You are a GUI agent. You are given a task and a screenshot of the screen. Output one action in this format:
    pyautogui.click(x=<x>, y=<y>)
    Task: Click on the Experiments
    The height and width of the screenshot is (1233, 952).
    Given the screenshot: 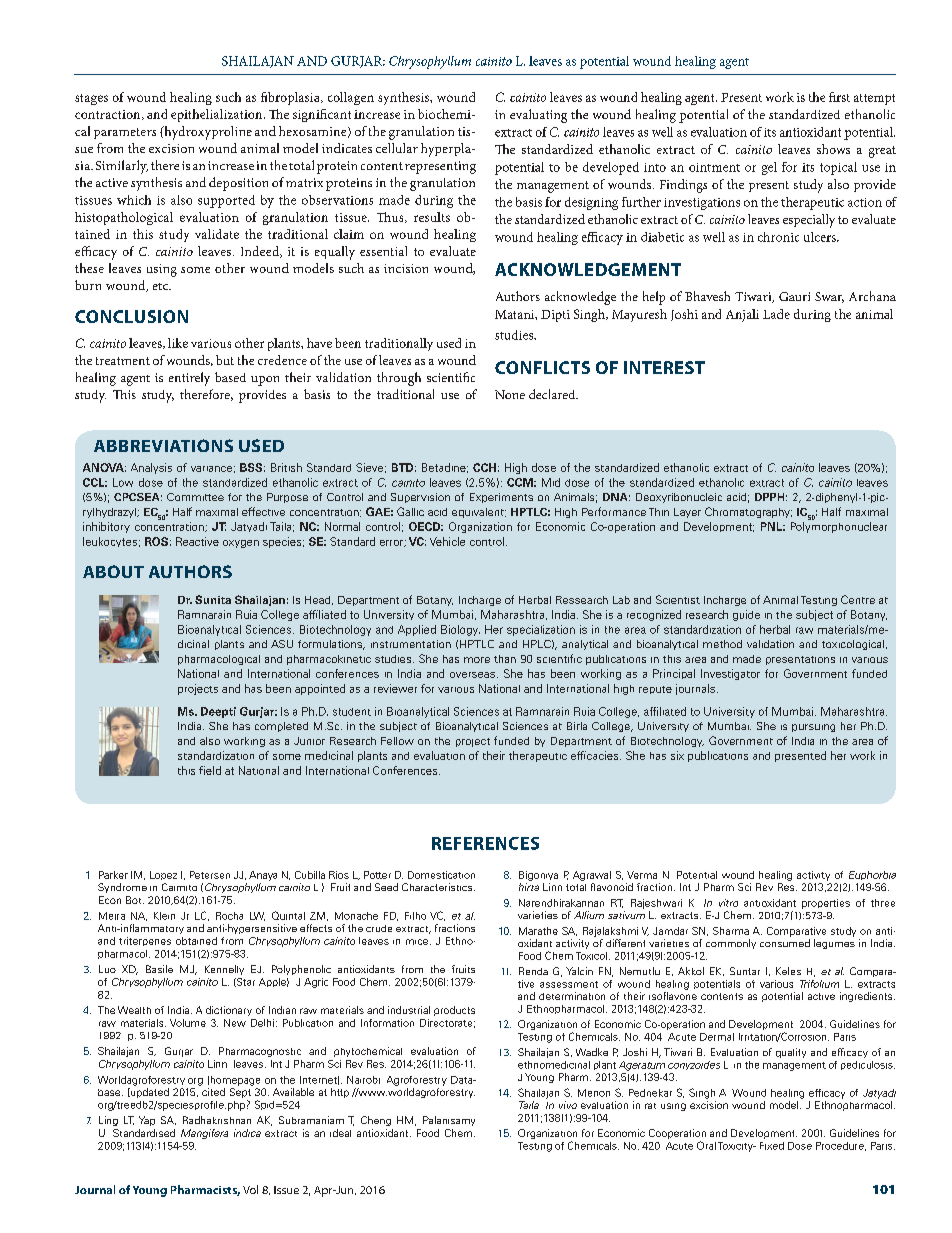 What is the action you would take?
    pyautogui.click(x=501, y=498)
